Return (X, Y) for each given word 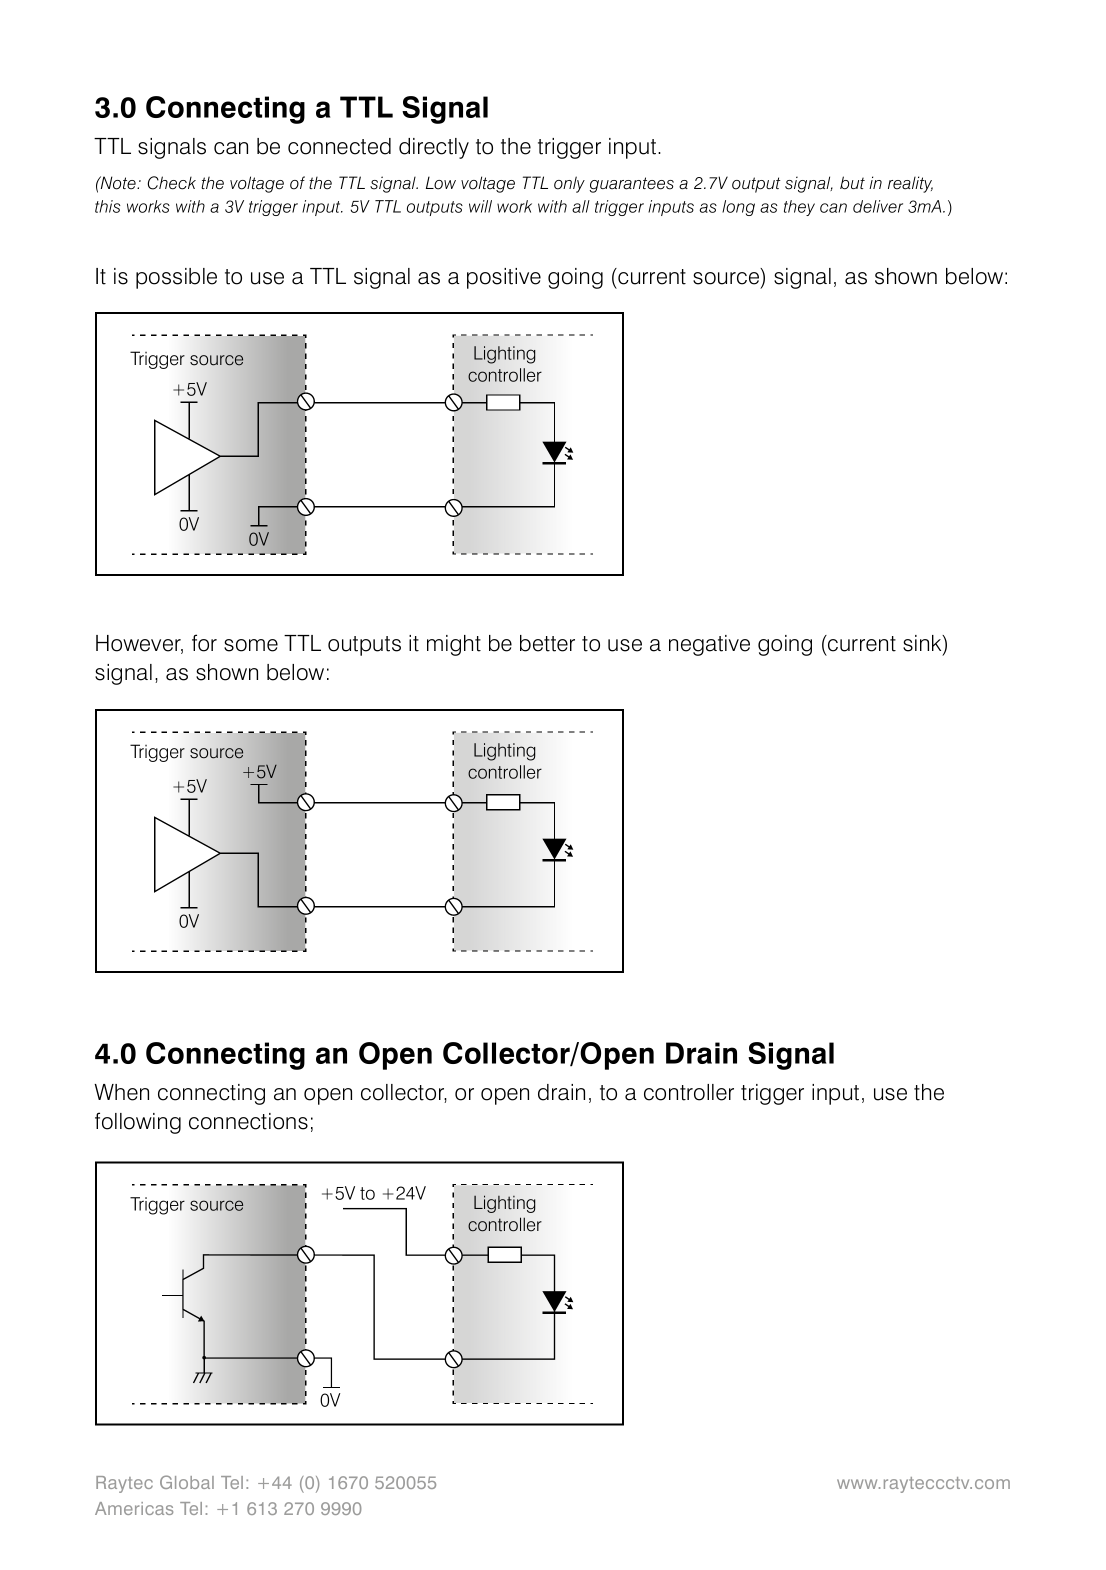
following (138, 1123)
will (480, 206)
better (547, 643)
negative (709, 645)
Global (187, 1482)
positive (504, 278)
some (251, 645)
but (852, 182)
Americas (134, 1508)
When (121, 1092)
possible (176, 278)
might (454, 645)
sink (923, 644)
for (204, 643)
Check (172, 183)
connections (248, 1121)
